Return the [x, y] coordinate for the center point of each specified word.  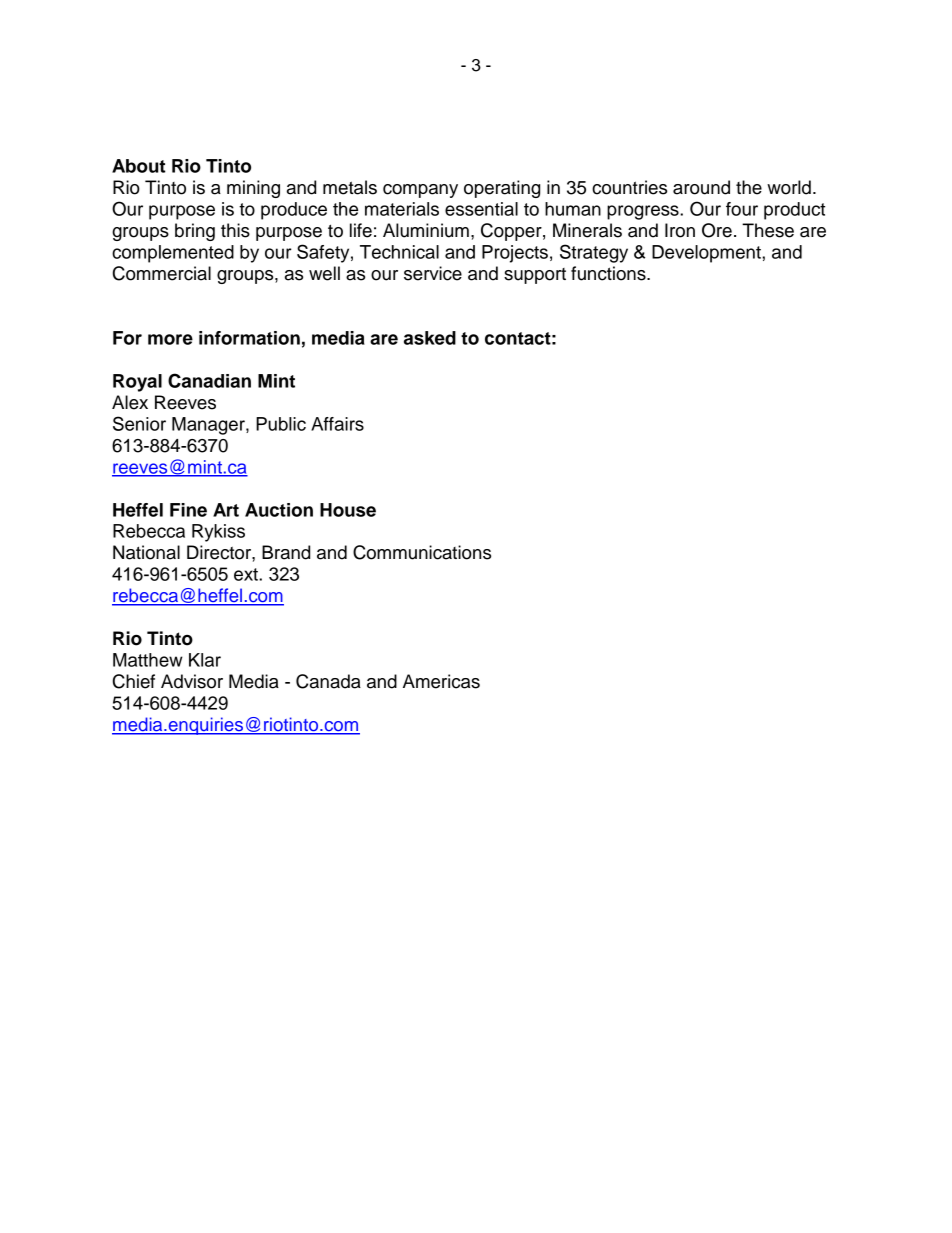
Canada [328, 681]
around [701, 187]
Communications [422, 552]
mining [253, 189]
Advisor [192, 681]
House [348, 510]
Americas [441, 681]
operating [502, 189]
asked [430, 338]
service [433, 273]
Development [707, 254]
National [146, 552]
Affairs [337, 424]
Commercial [162, 273]
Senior [139, 423]
